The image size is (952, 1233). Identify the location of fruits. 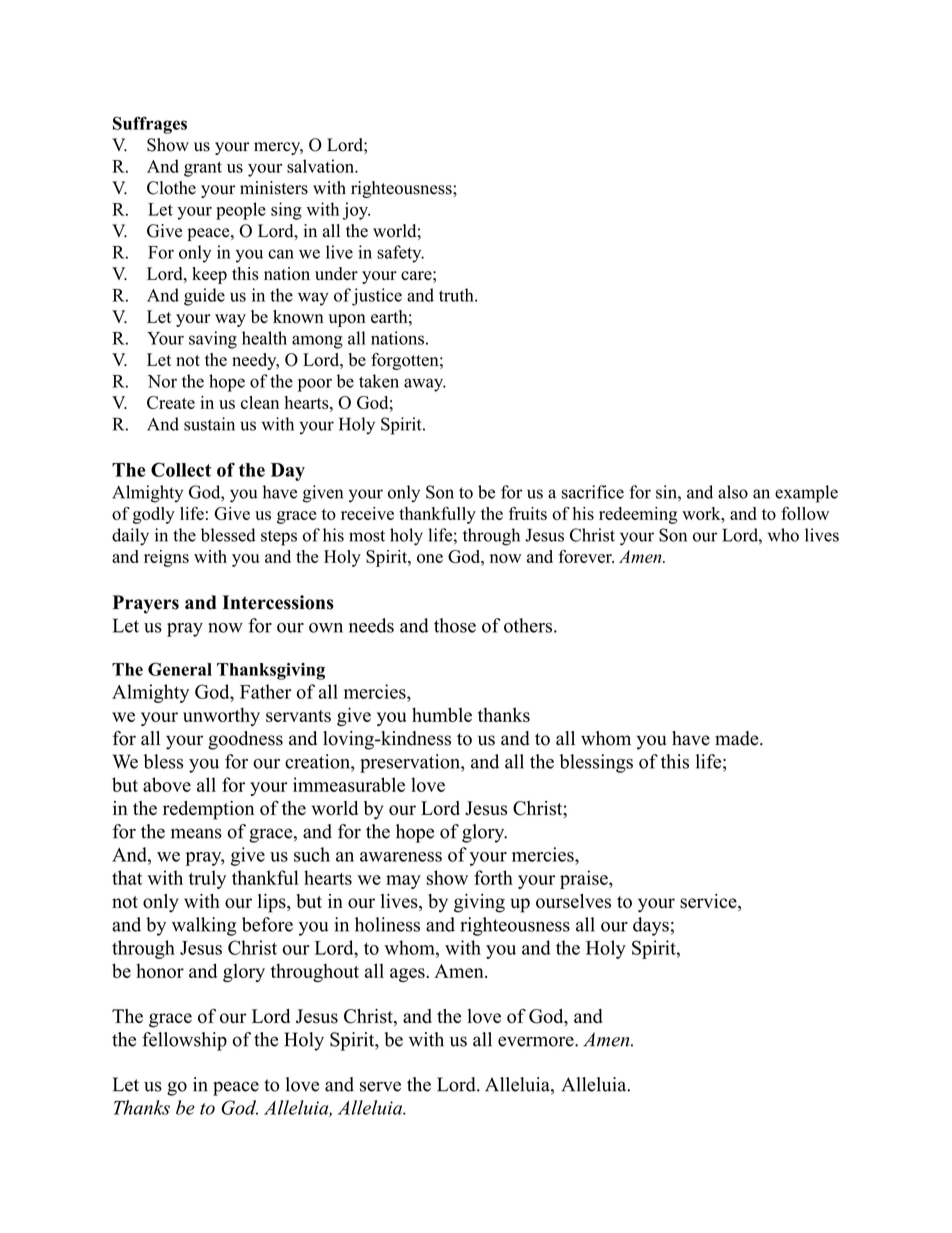
(528, 513).
